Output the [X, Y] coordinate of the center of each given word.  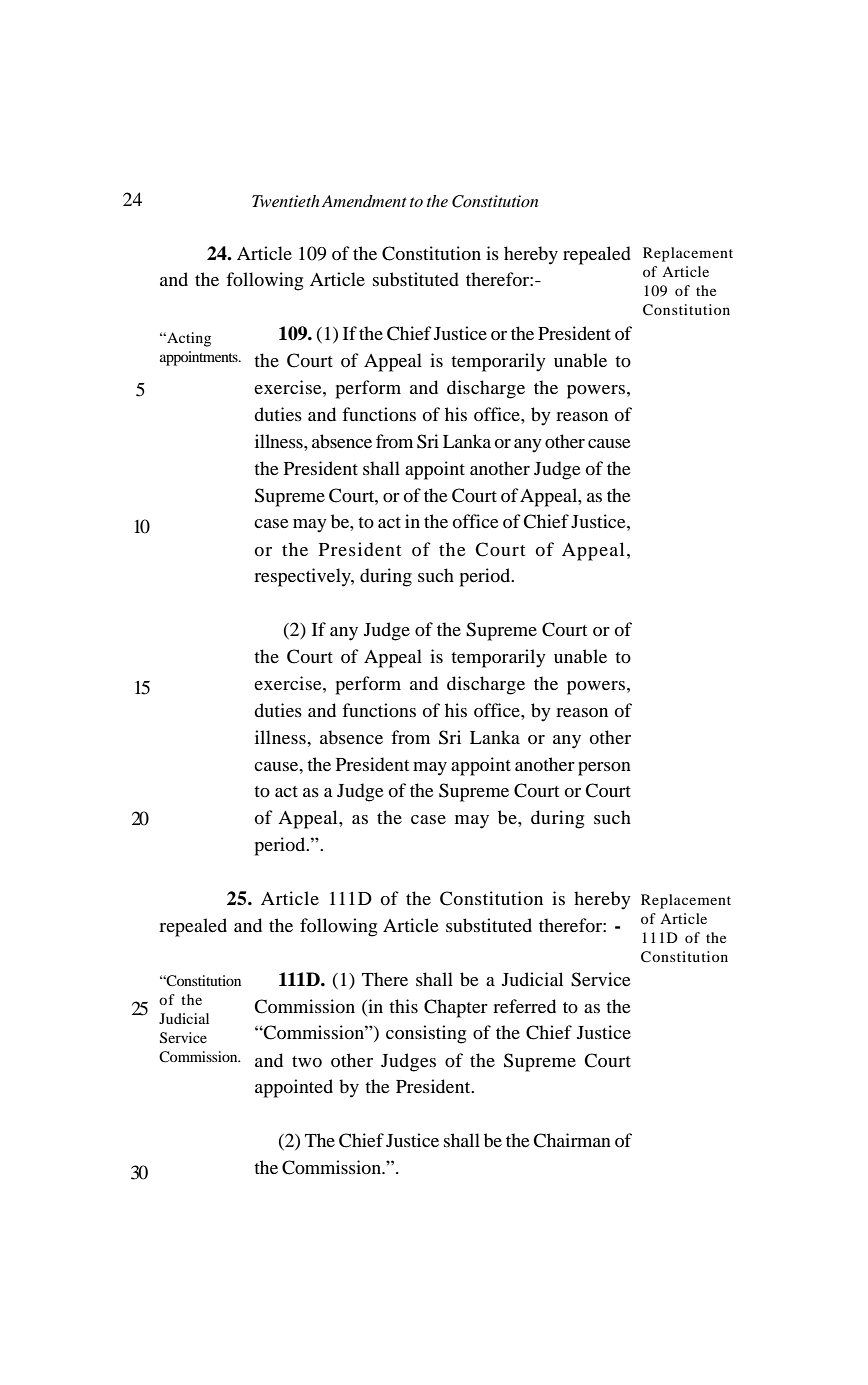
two [307, 1061]
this [403, 1006]
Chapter [456, 1008]
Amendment [364, 201]
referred [524, 1006]
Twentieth [286, 201]
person [604, 769]
